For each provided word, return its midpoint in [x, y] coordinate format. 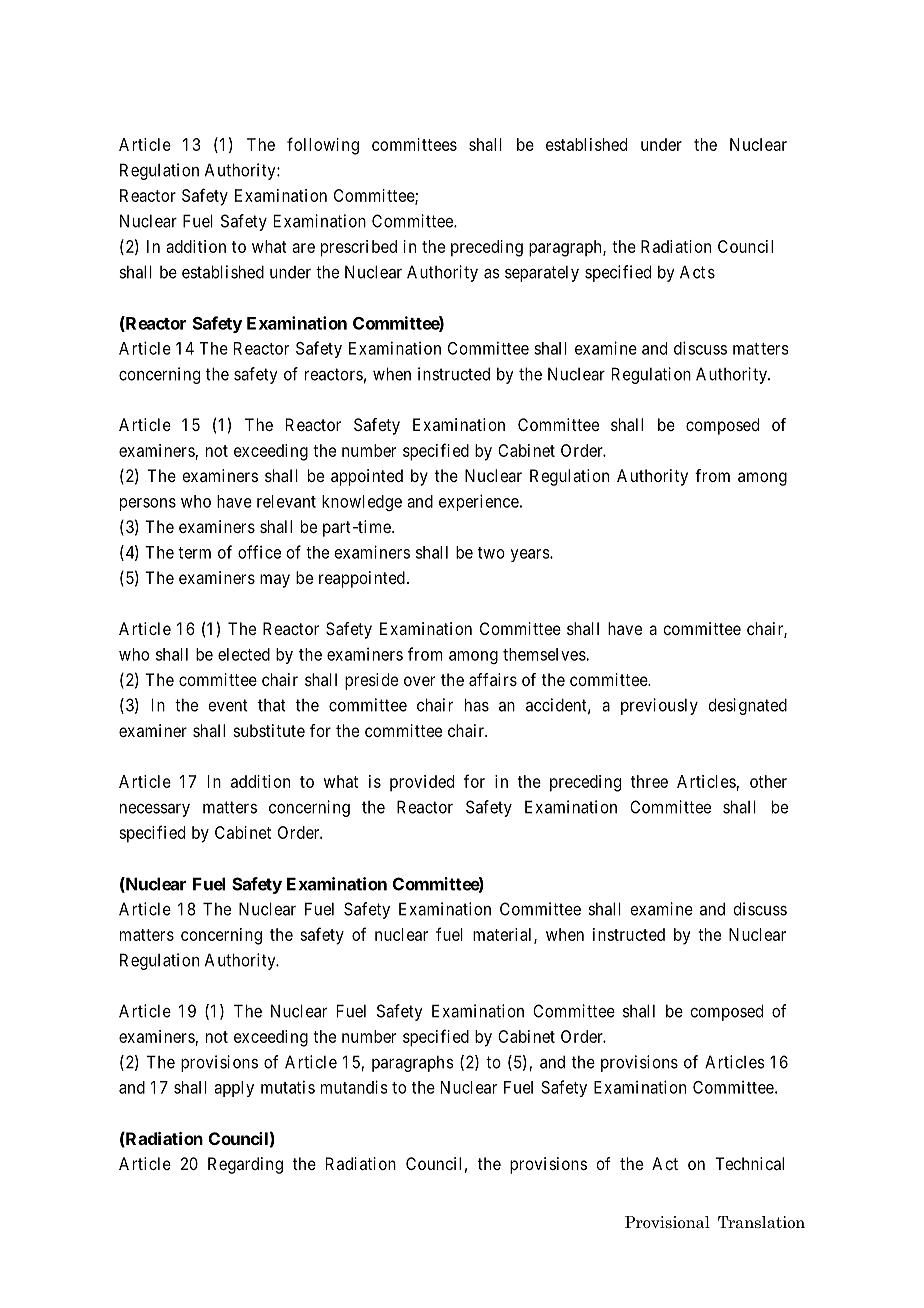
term [194, 553]
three [649, 781]
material [504, 935]
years [530, 555]
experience [479, 502]
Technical [749, 1163]
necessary [155, 810]
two [491, 553]
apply [234, 1089]
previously [659, 706]
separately [542, 273]
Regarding [245, 1165]
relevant [286, 501]
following [323, 146]
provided [422, 783]
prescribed [359, 248]
